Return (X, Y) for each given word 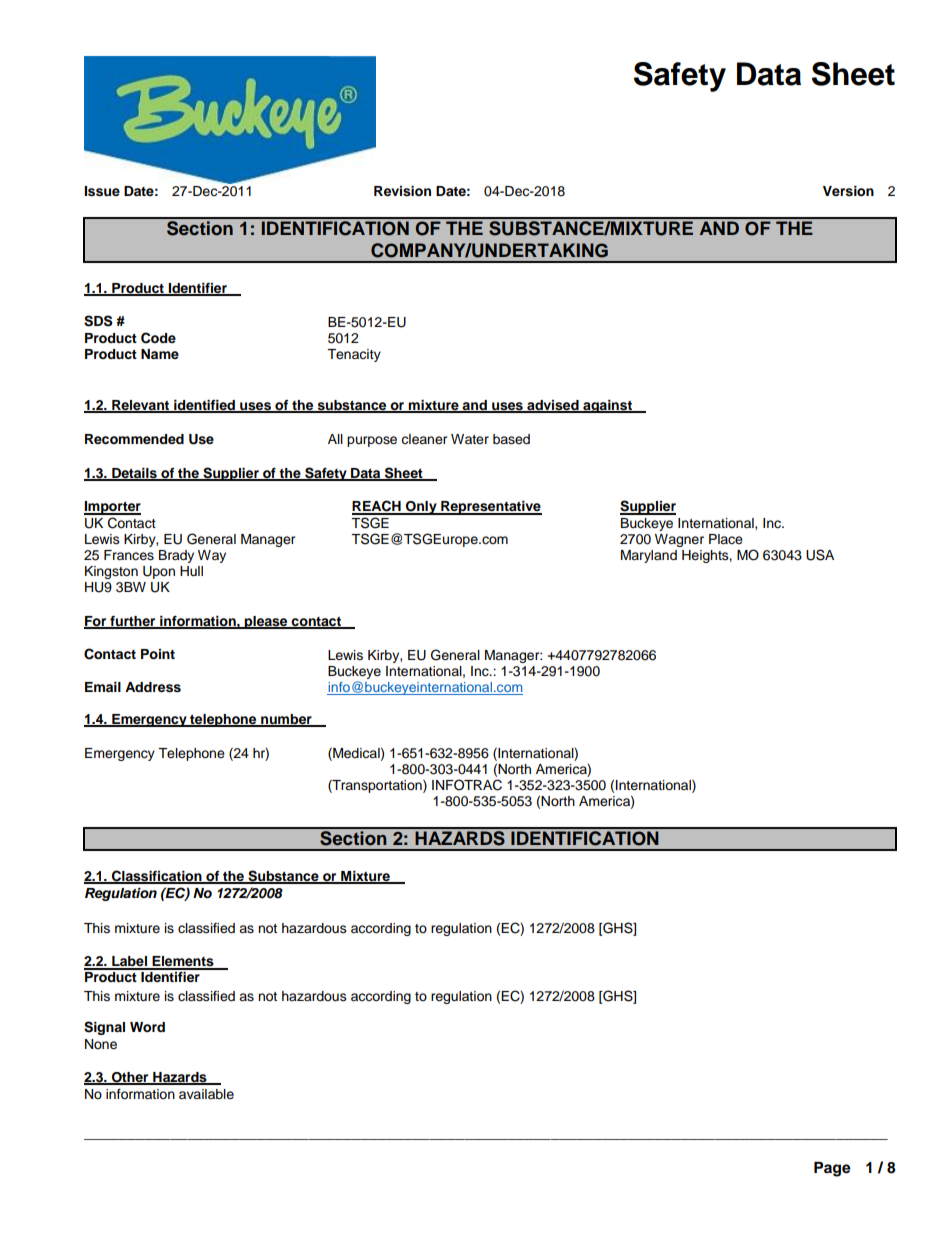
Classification (157, 877)
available (206, 1094)
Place (726, 539)
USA (820, 555)
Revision (402, 191)
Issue (102, 191)
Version (848, 191)
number (286, 720)
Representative (490, 508)
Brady (176, 556)
